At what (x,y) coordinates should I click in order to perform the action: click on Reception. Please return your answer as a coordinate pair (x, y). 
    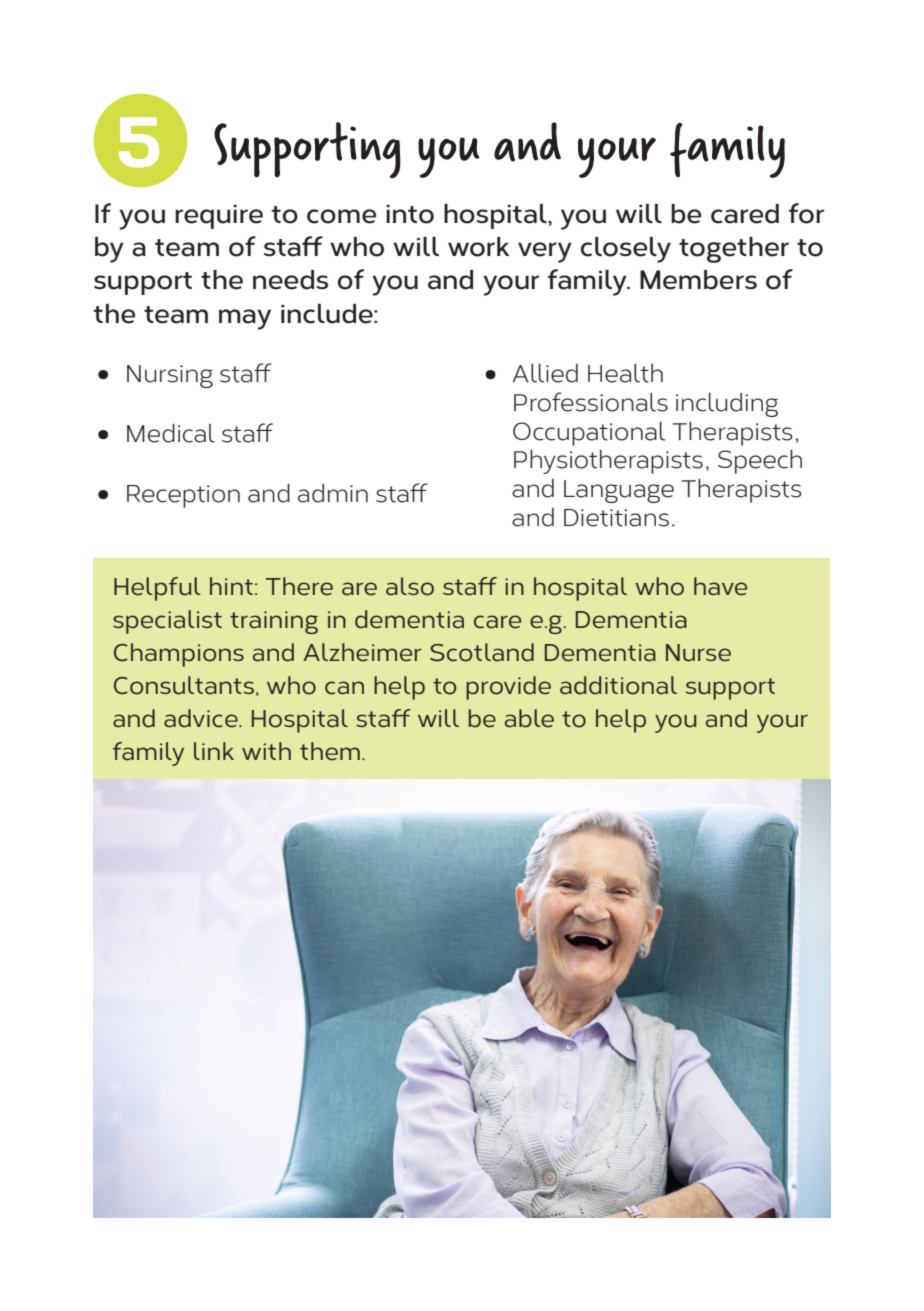
    Looking at the image, I should click on (183, 496).
